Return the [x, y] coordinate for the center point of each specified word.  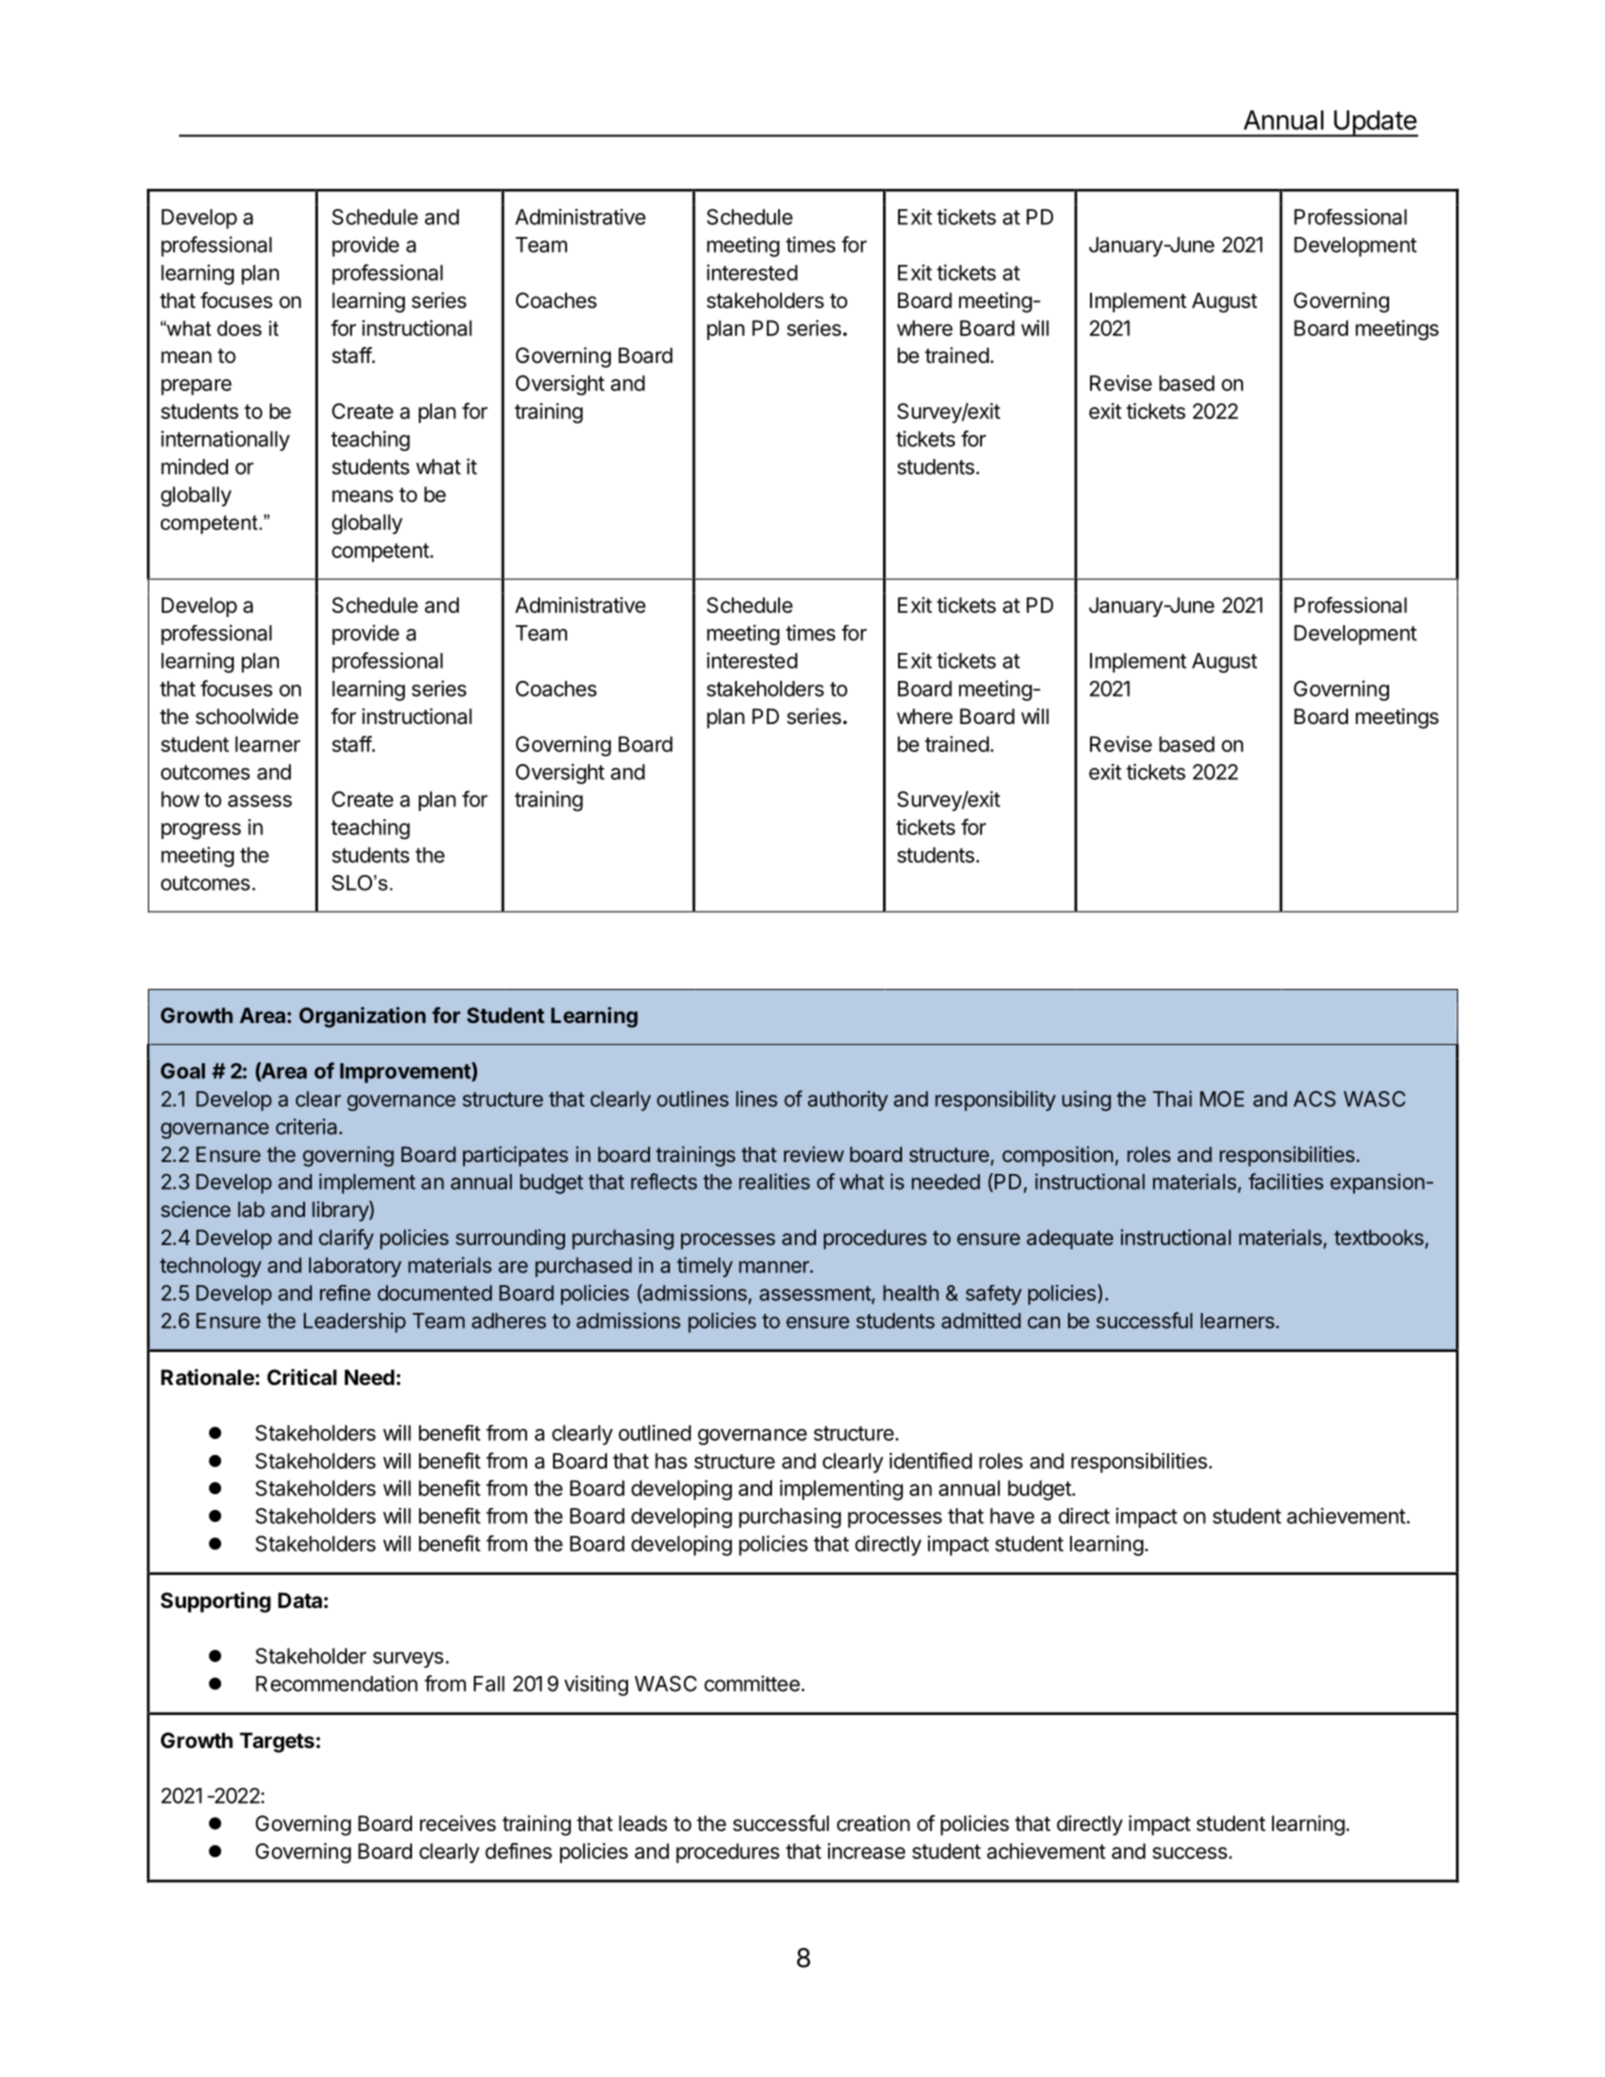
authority [848, 1101]
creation [873, 1823]
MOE [1222, 1099]
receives [458, 1823]
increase [866, 1851]
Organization [362, 1017]
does [239, 328]
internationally [225, 441]
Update [1375, 123]
